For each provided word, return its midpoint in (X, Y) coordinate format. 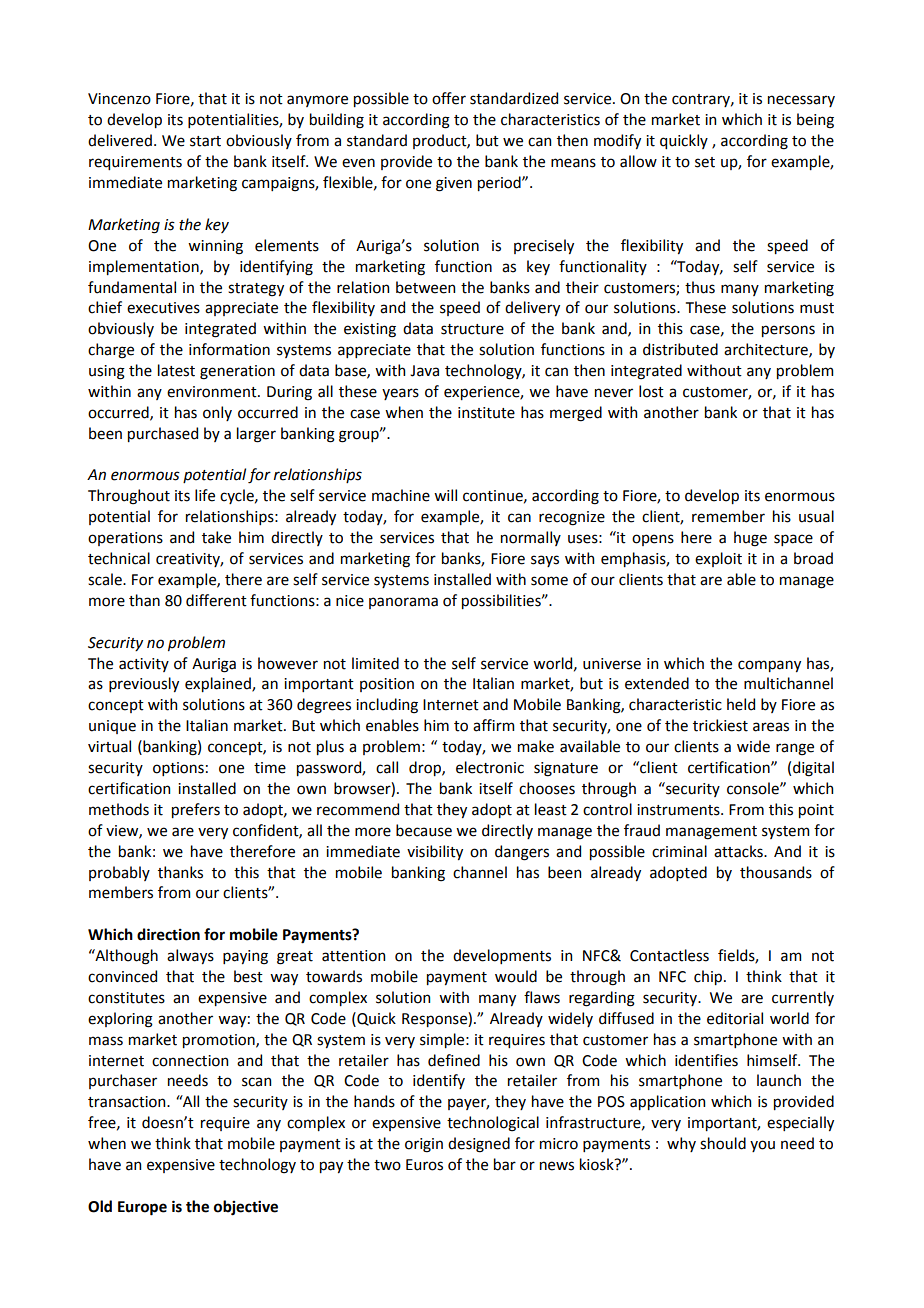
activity (144, 665)
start (205, 141)
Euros (424, 1165)
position (387, 685)
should (723, 1143)
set (705, 162)
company (769, 666)
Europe (142, 1208)
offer (449, 98)
